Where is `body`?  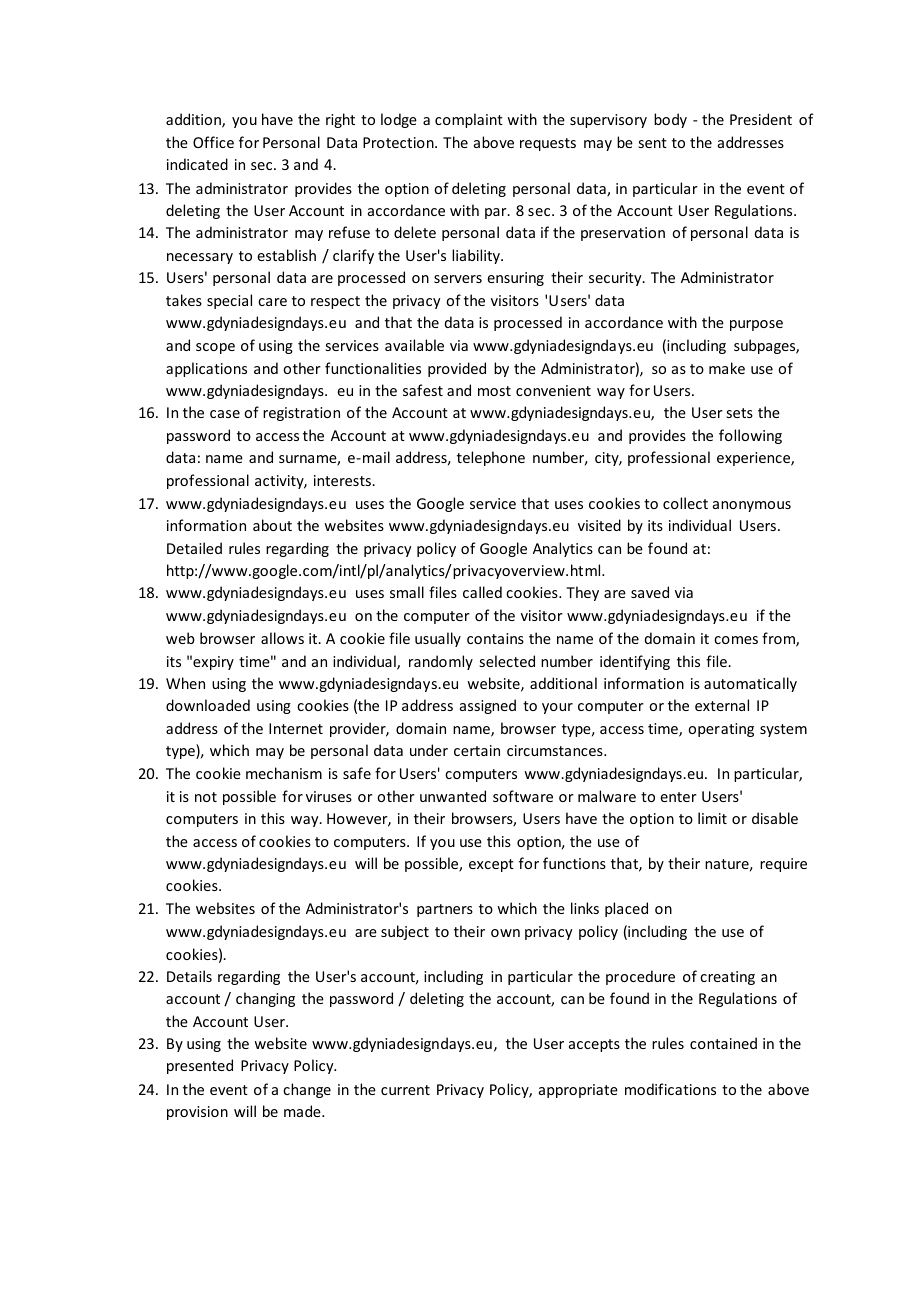
body is located at coordinates (670, 120).
